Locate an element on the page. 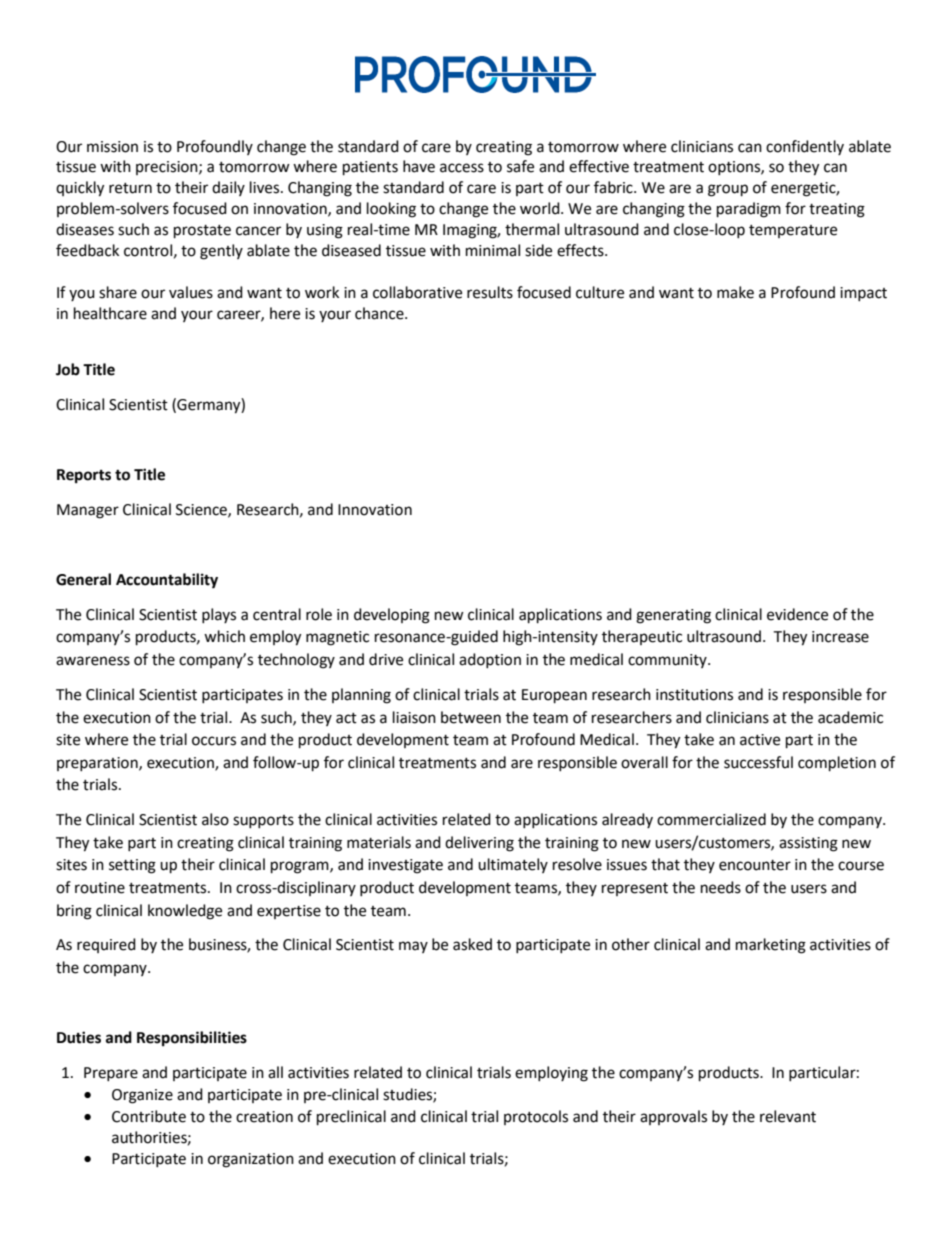 The height and width of the document is (1233, 952). Contribute is located at coordinates (149, 1116).
